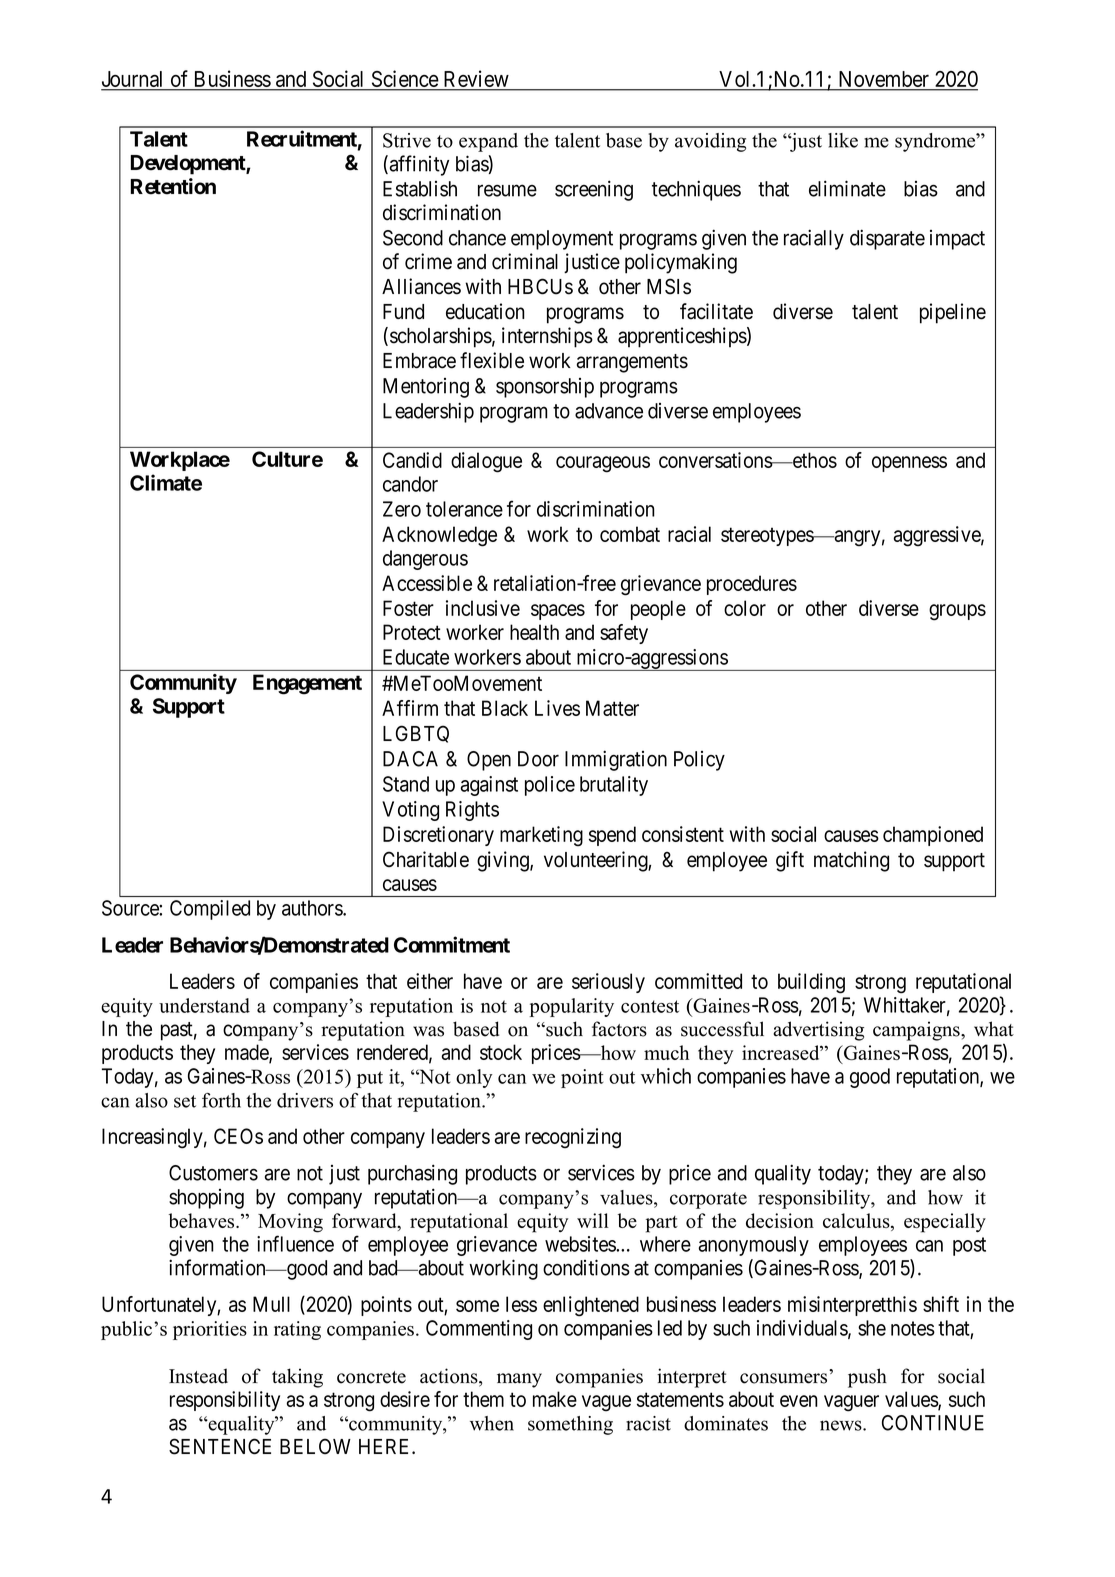  What do you see at coordinates (402, 509) in the image?
I see `Zero` at bounding box center [402, 509].
